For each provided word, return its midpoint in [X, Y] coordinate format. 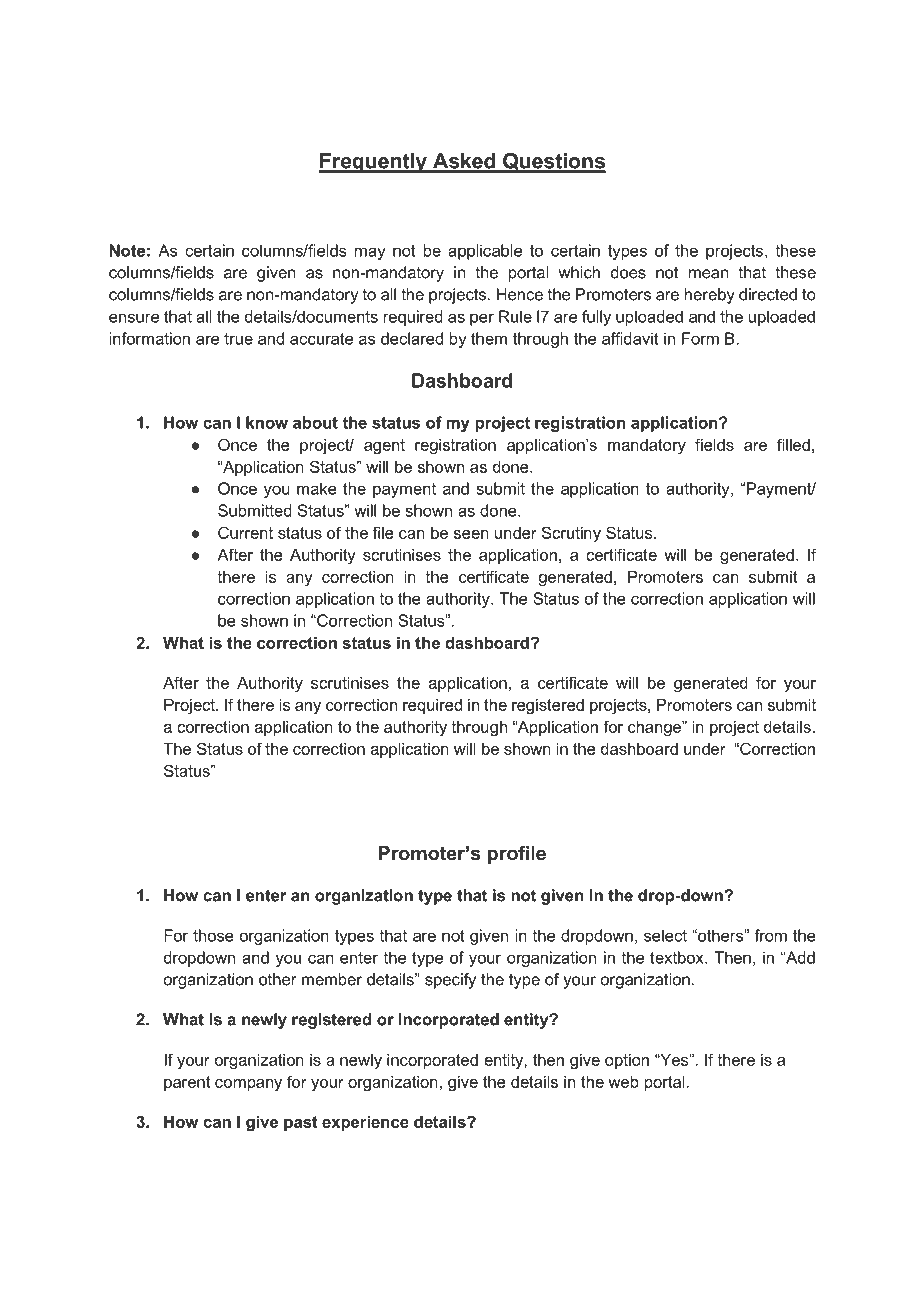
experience [365, 1123]
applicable [485, 252]
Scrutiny [571, 534]
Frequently [374, 163]
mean [708, 274]
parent [187, 1083]
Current [245, 532]
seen [471, 534]
